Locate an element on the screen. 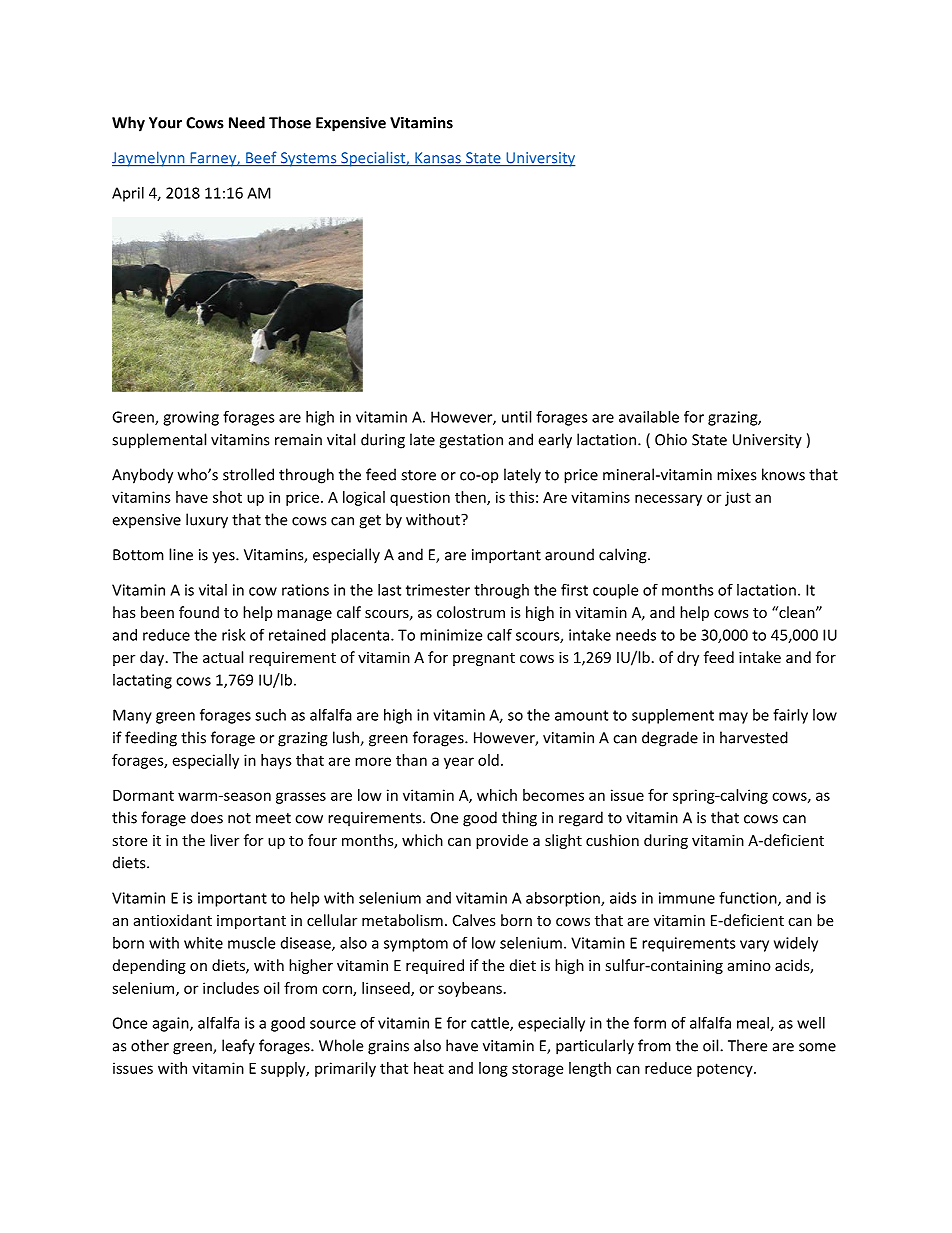  Ohio is located at coordinates (671, 439).
